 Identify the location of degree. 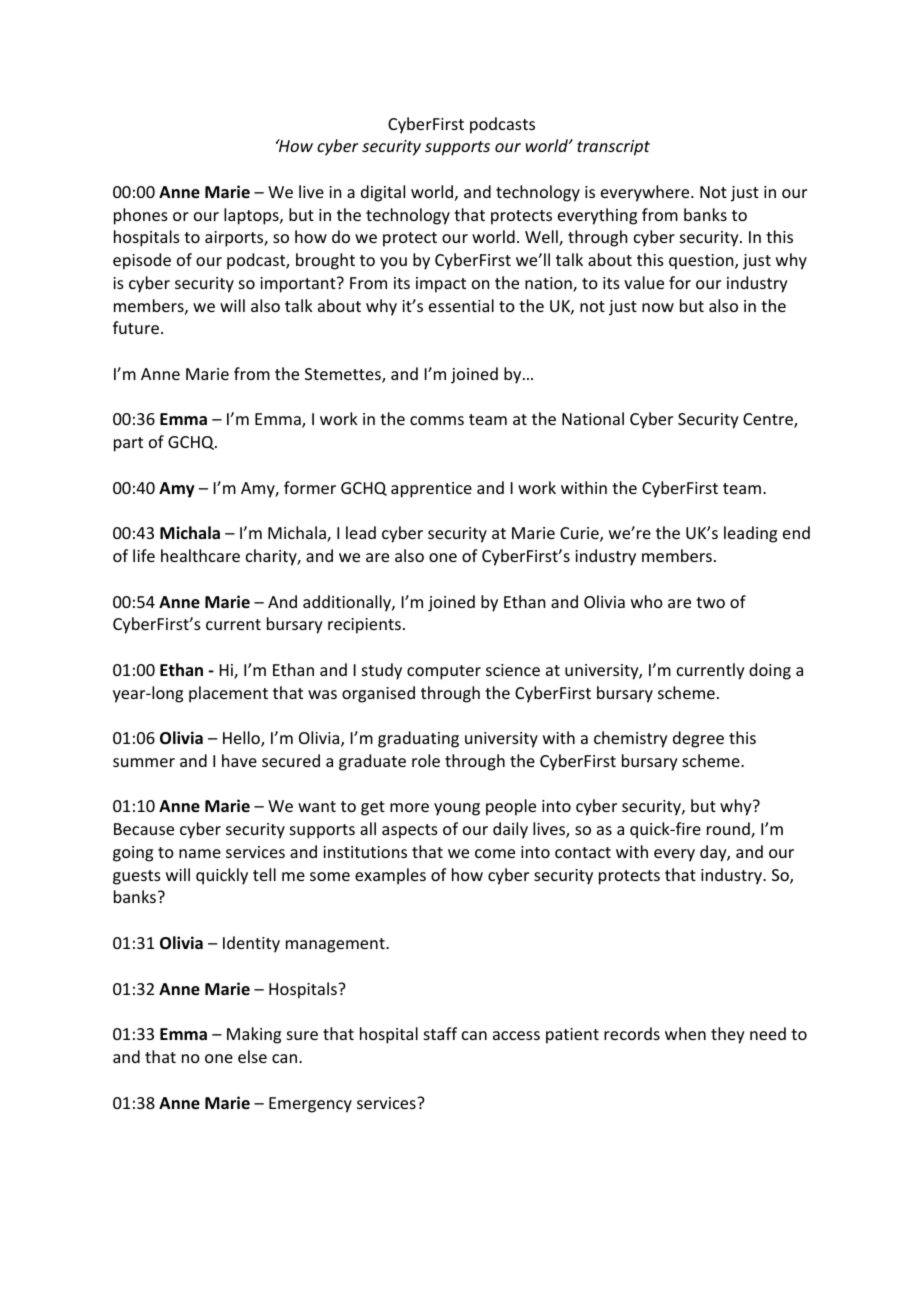
(698, 739).
